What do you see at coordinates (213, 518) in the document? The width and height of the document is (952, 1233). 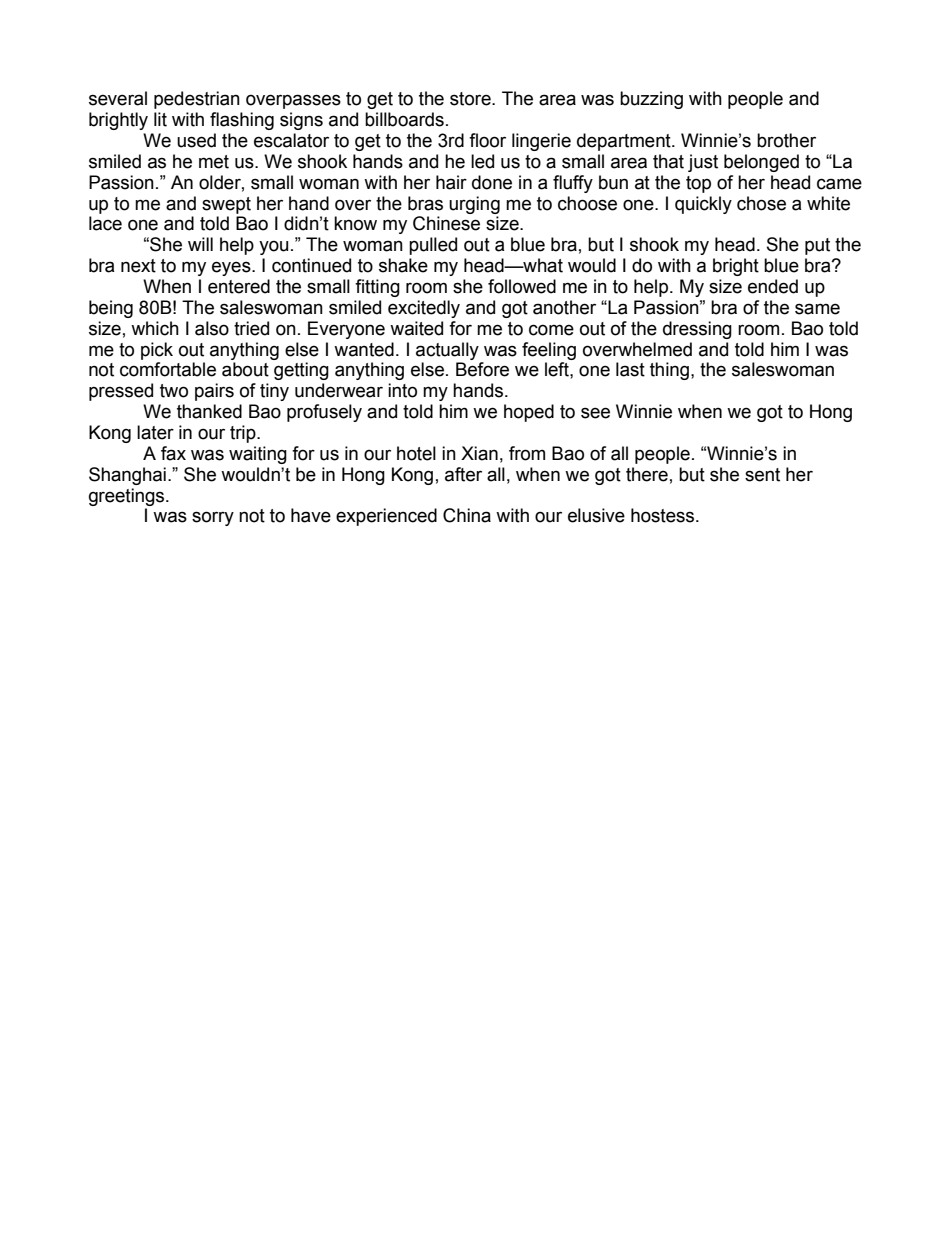 I see `sorry` at bounding box center [213, 518].
